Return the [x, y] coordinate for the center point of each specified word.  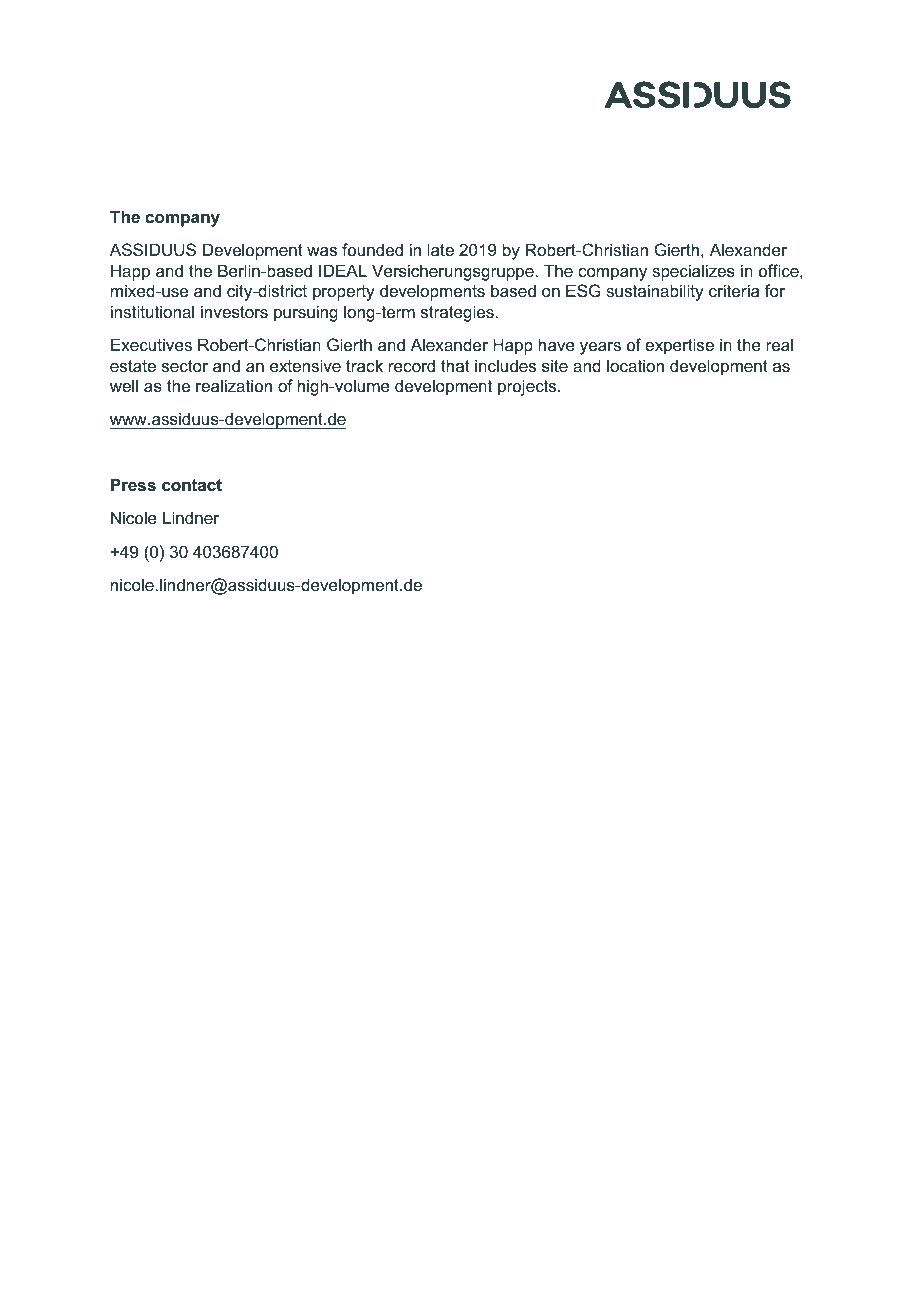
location [635, 365]
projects [528, 387]
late [441, 249]
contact [192, 485]
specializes [693, 272]
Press [133, 484]
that [455, 365]
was [322, 251]
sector [185, 366]
